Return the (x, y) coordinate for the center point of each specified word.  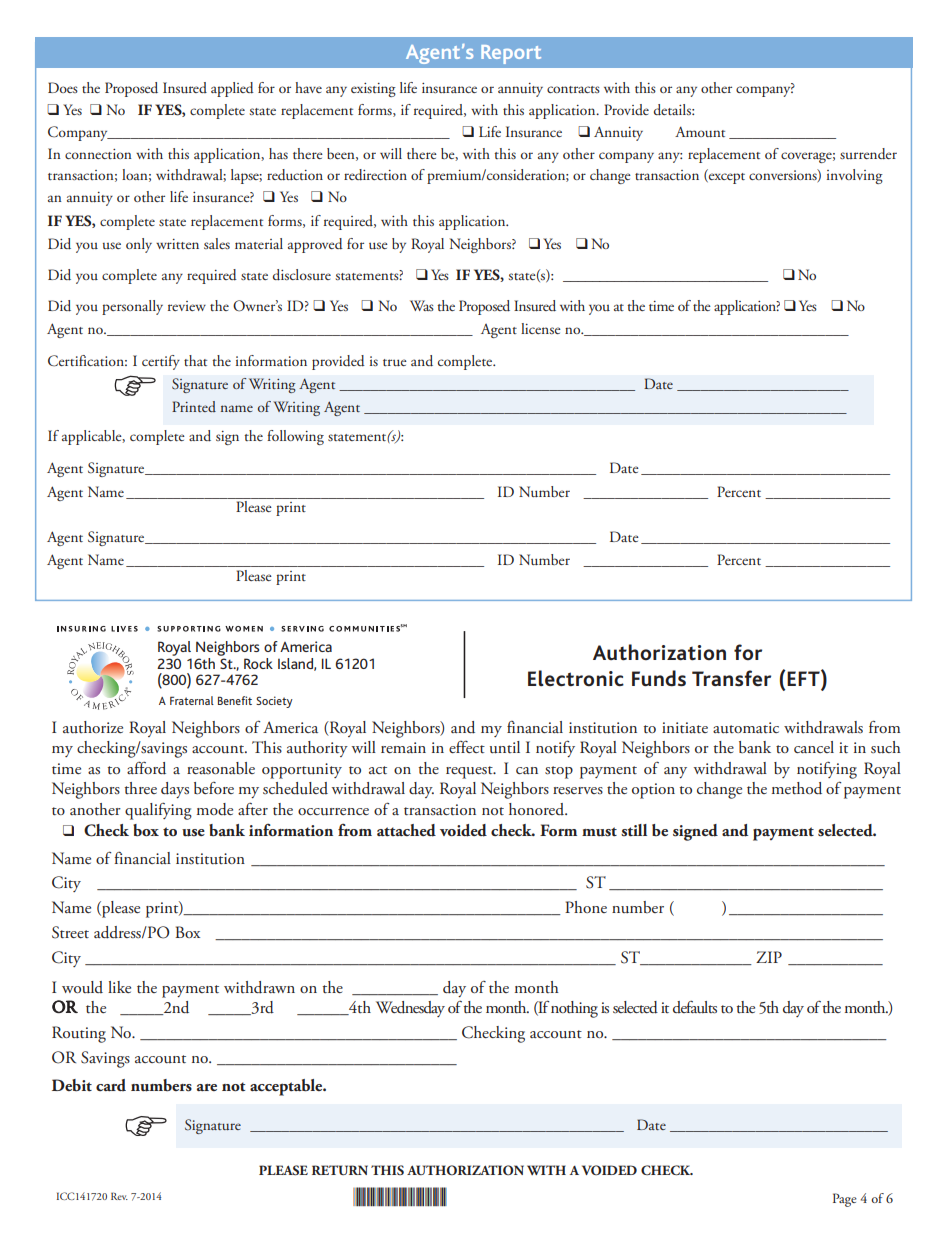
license (541, 328)
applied (232, 89)
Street (70, 932)
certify (161, 362)
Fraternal (192, 700)
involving (855, 176)
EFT (804, 679)
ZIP (769, 957)
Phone (586, 907)
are (207, 1087)
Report (511, 54)
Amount (700, 131)
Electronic (576, 678)
